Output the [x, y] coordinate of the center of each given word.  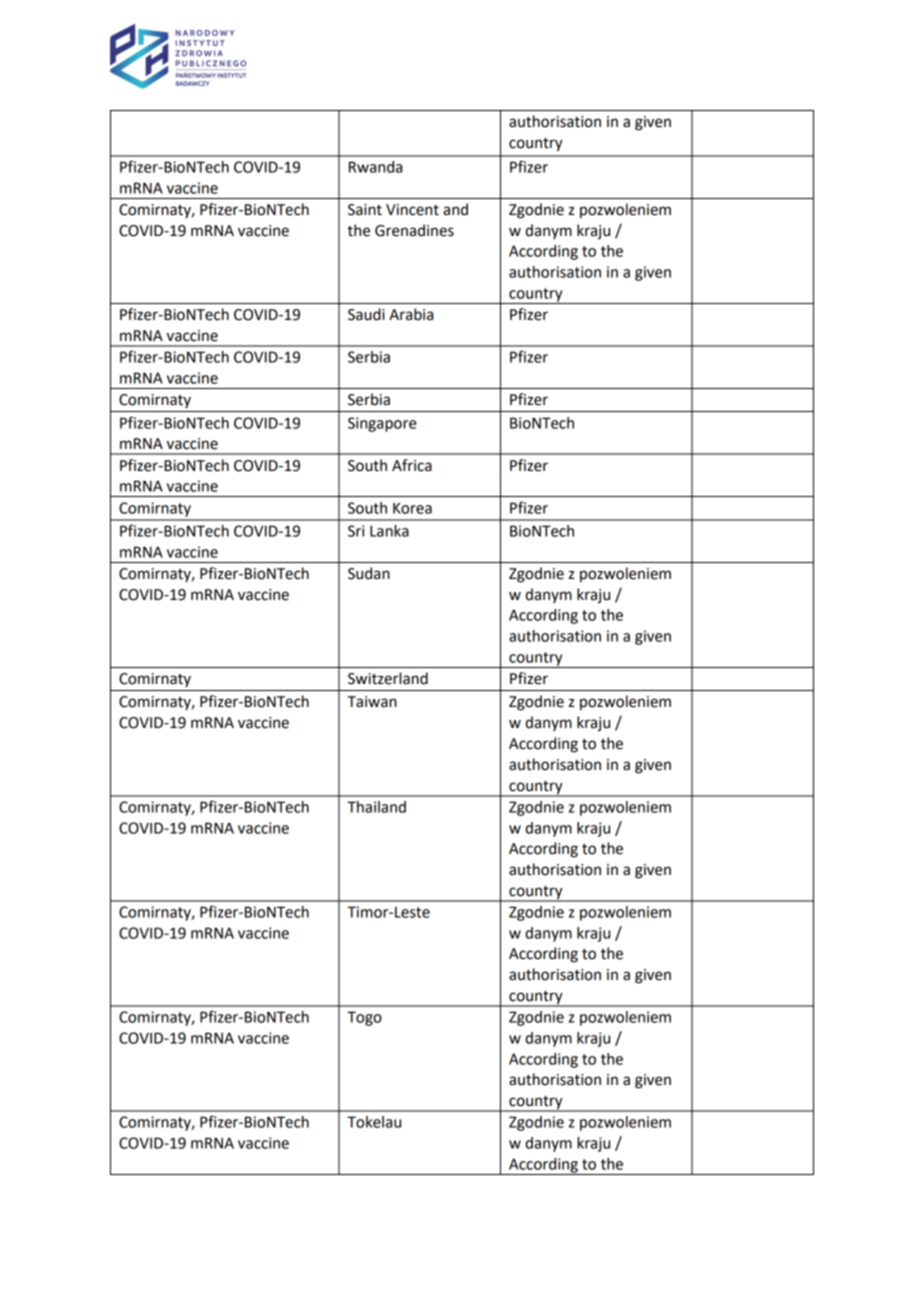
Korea [412, 508]
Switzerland [388, 678]
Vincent [412, 210]
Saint [365, 210]
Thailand [376, 807]
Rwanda [375, 167]
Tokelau [374, 1122]
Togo [364, 1018]
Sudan [369, 573]
